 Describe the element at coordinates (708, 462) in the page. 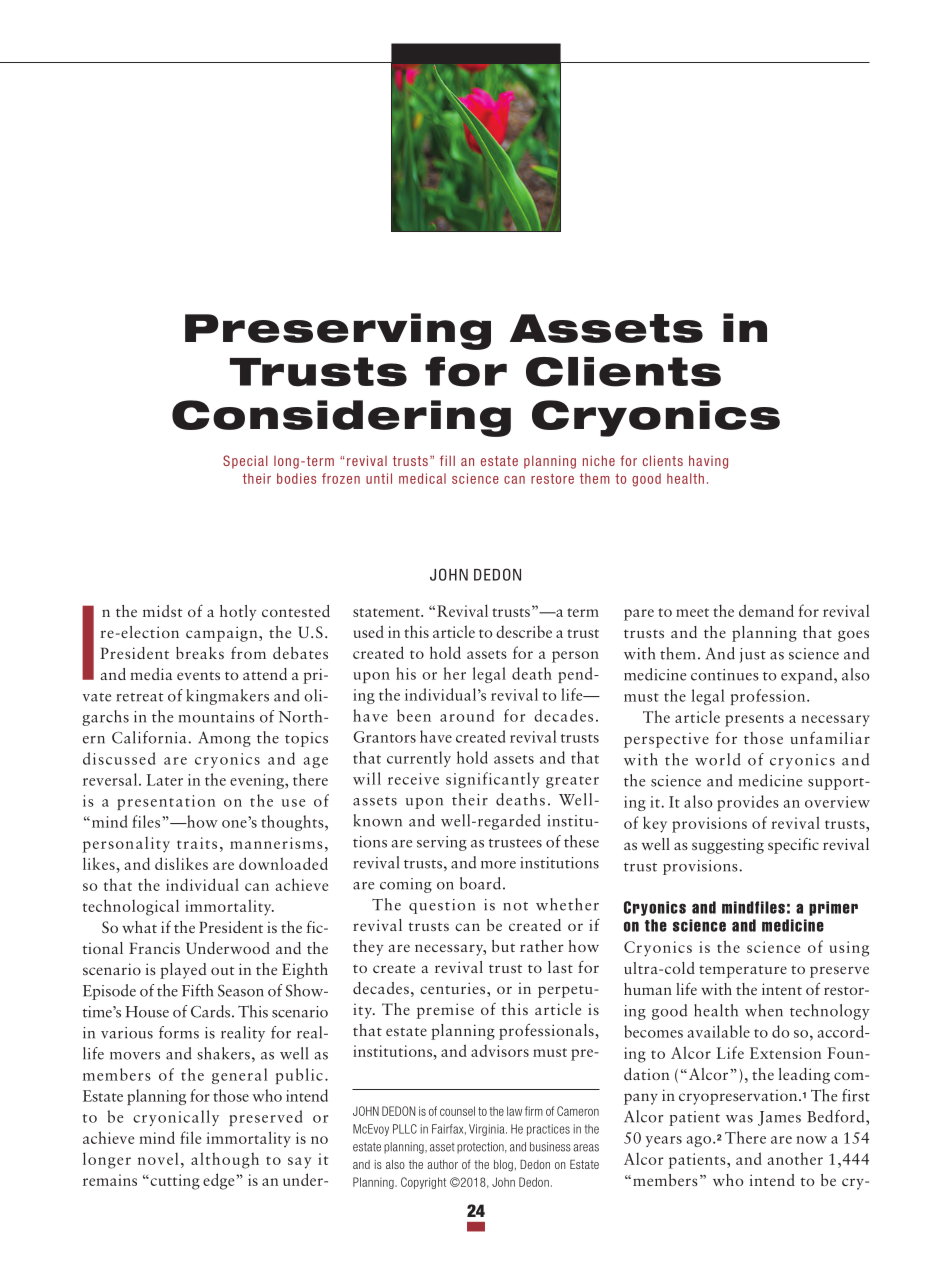

I see `having` at that location.
